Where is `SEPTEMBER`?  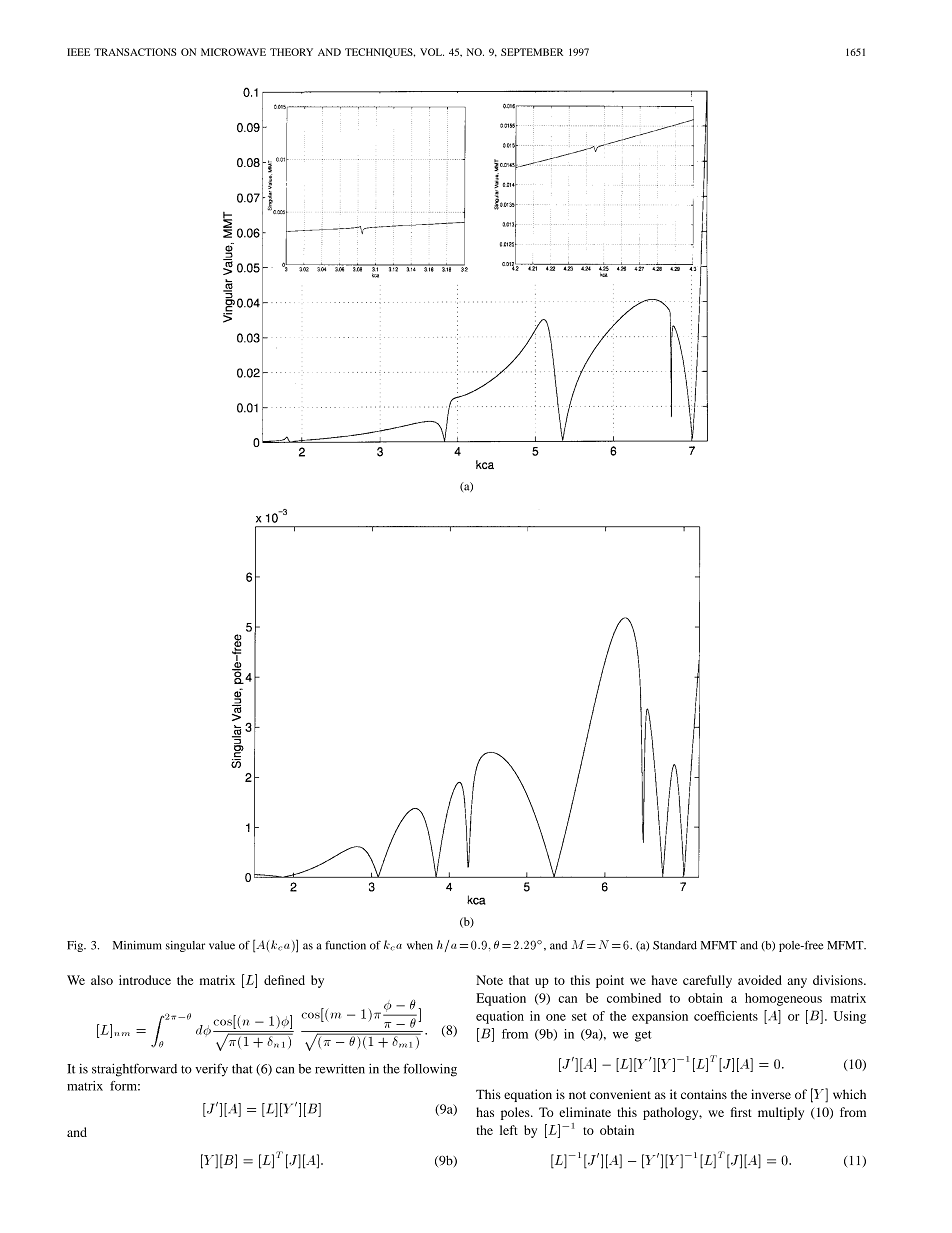 SEPTEMBER is located at coordinates (532, 52).
